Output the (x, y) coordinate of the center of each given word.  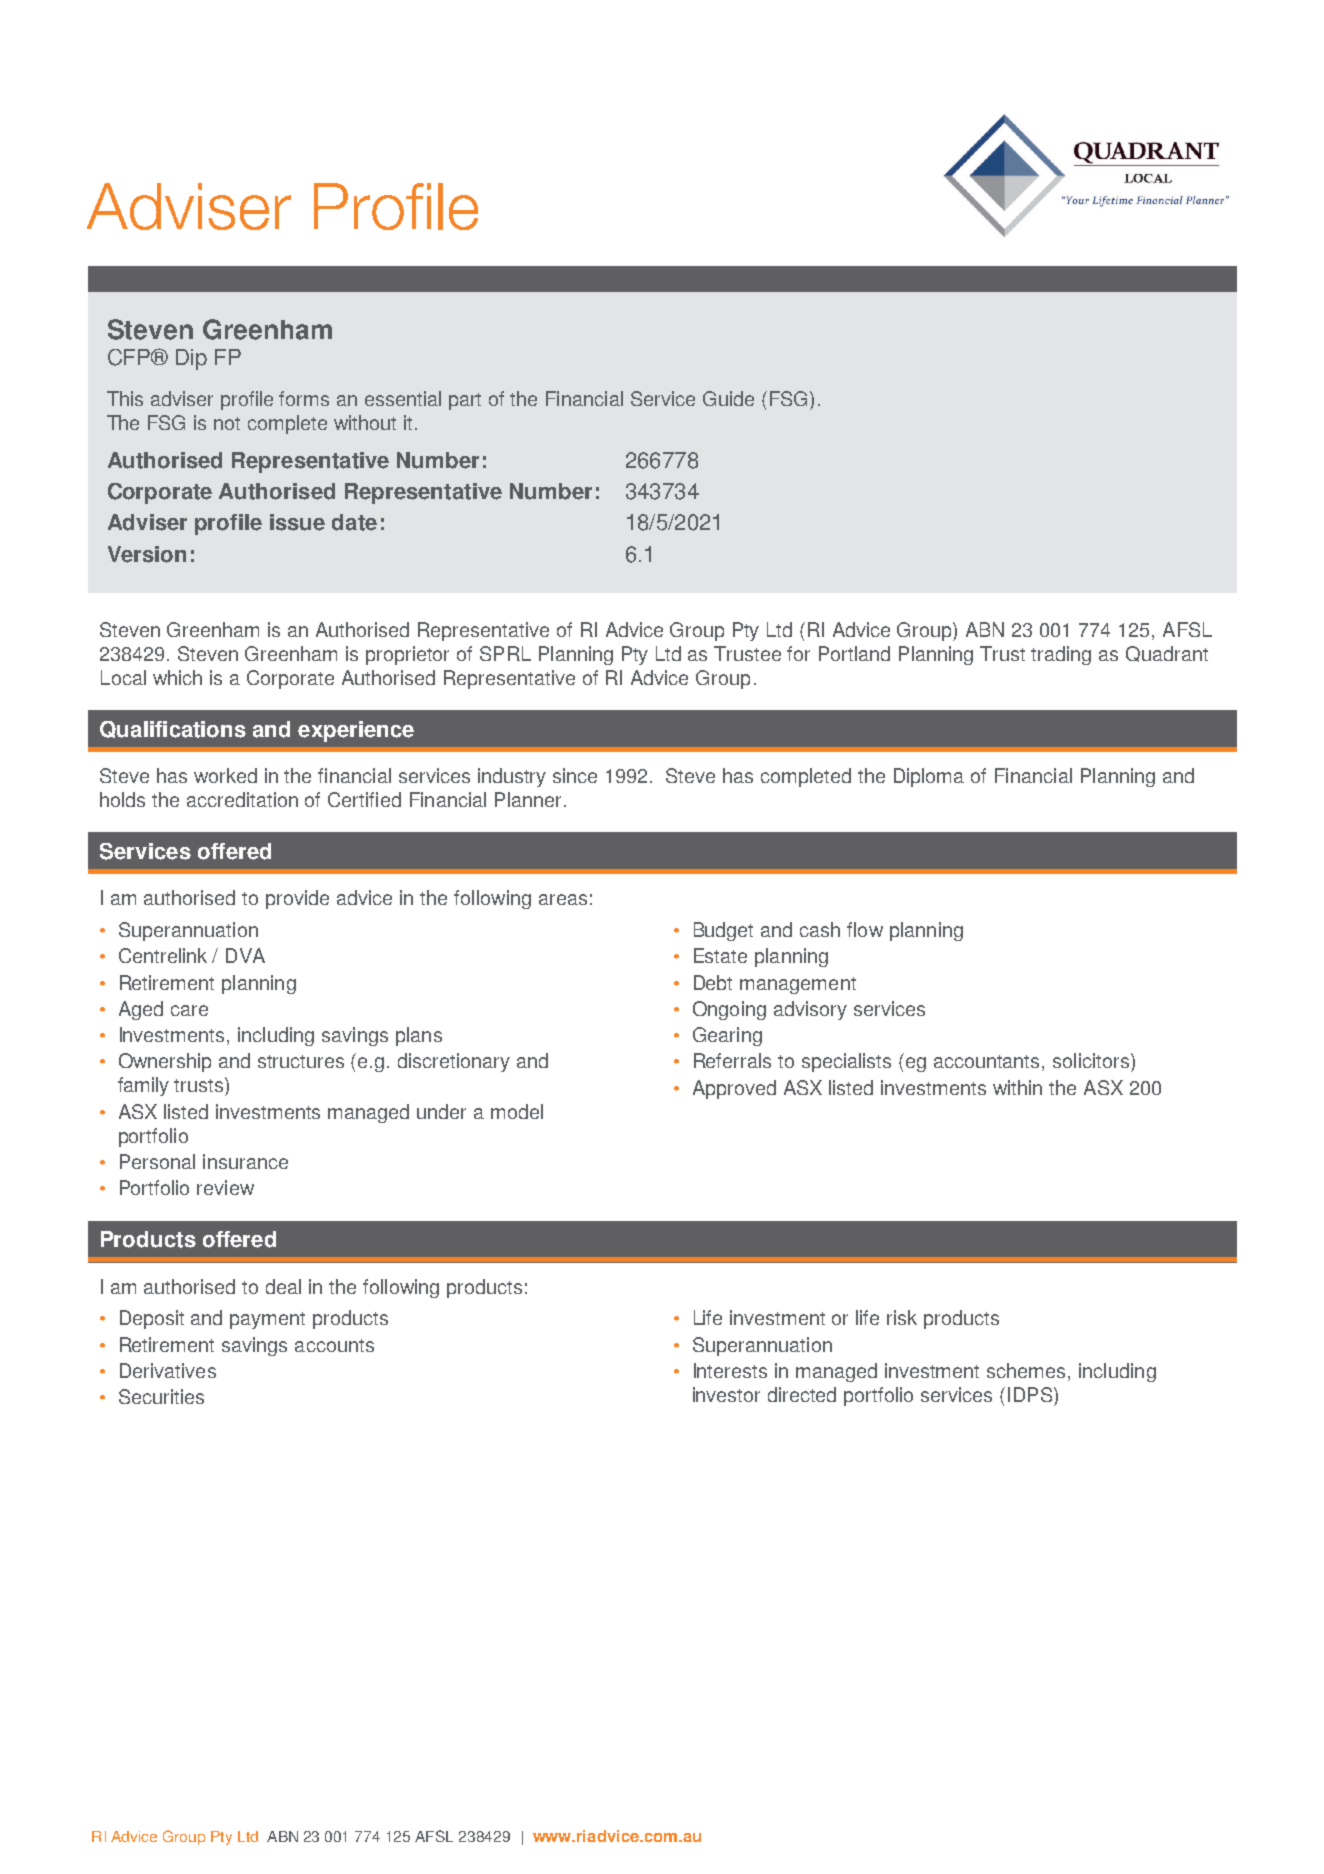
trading (1061, 655)
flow (865, 929)
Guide (728, 398)
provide (297, 899)
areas (563, 899)
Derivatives (168, 1370)
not (227, 423)
